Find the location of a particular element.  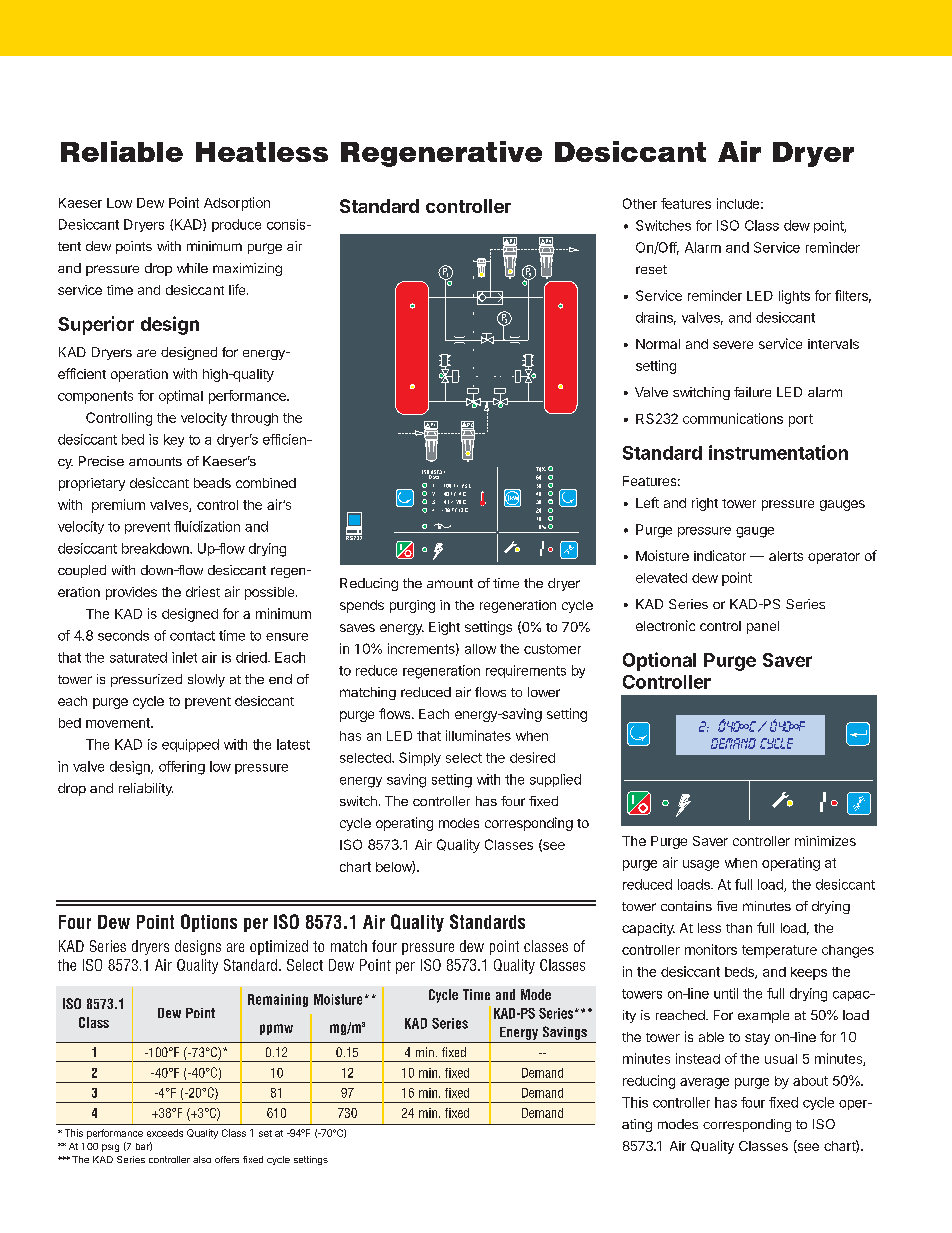

allow is located at coordinates (480, 649).
